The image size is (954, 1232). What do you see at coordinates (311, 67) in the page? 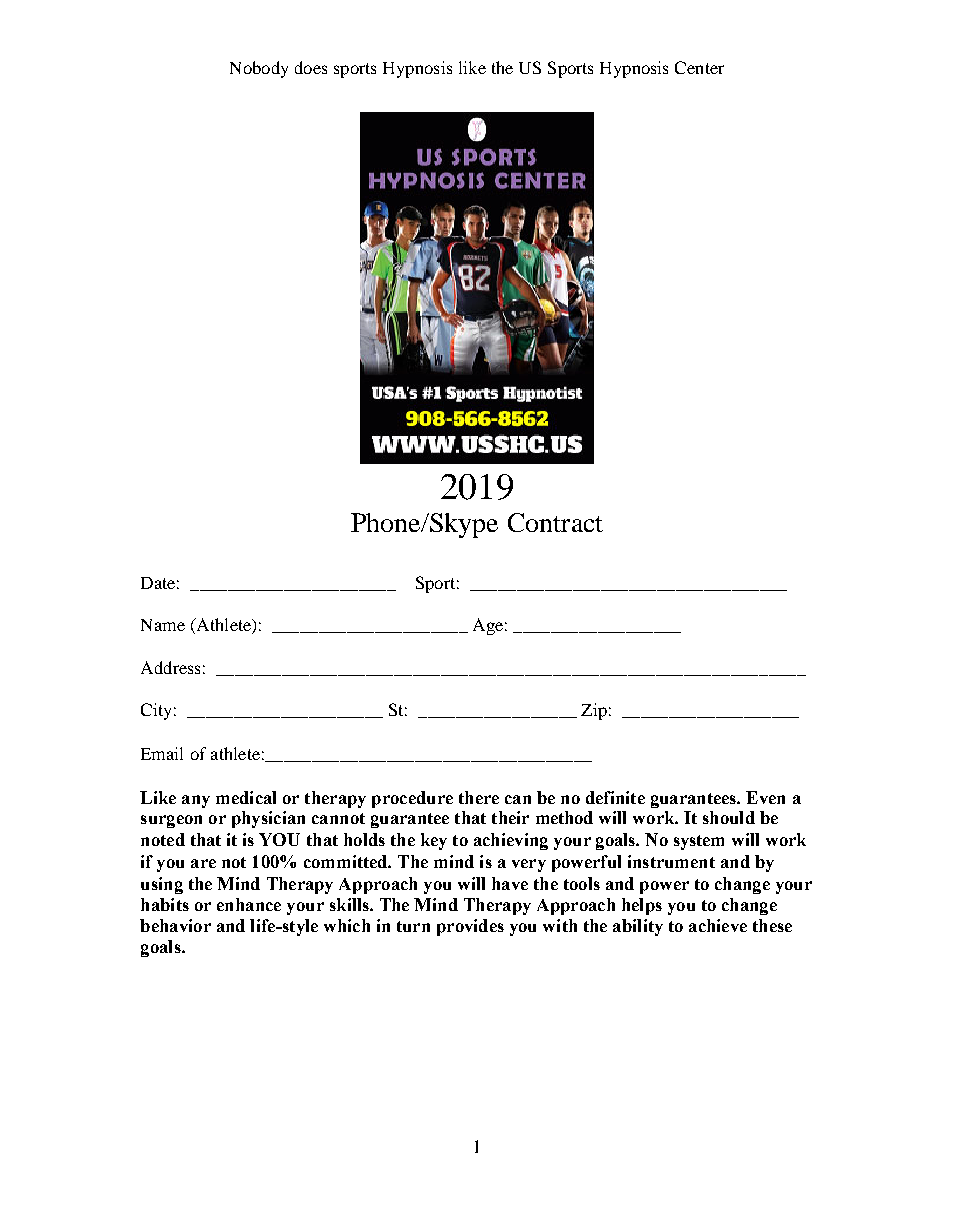
I see `does` at bounding box center [311, 67].
